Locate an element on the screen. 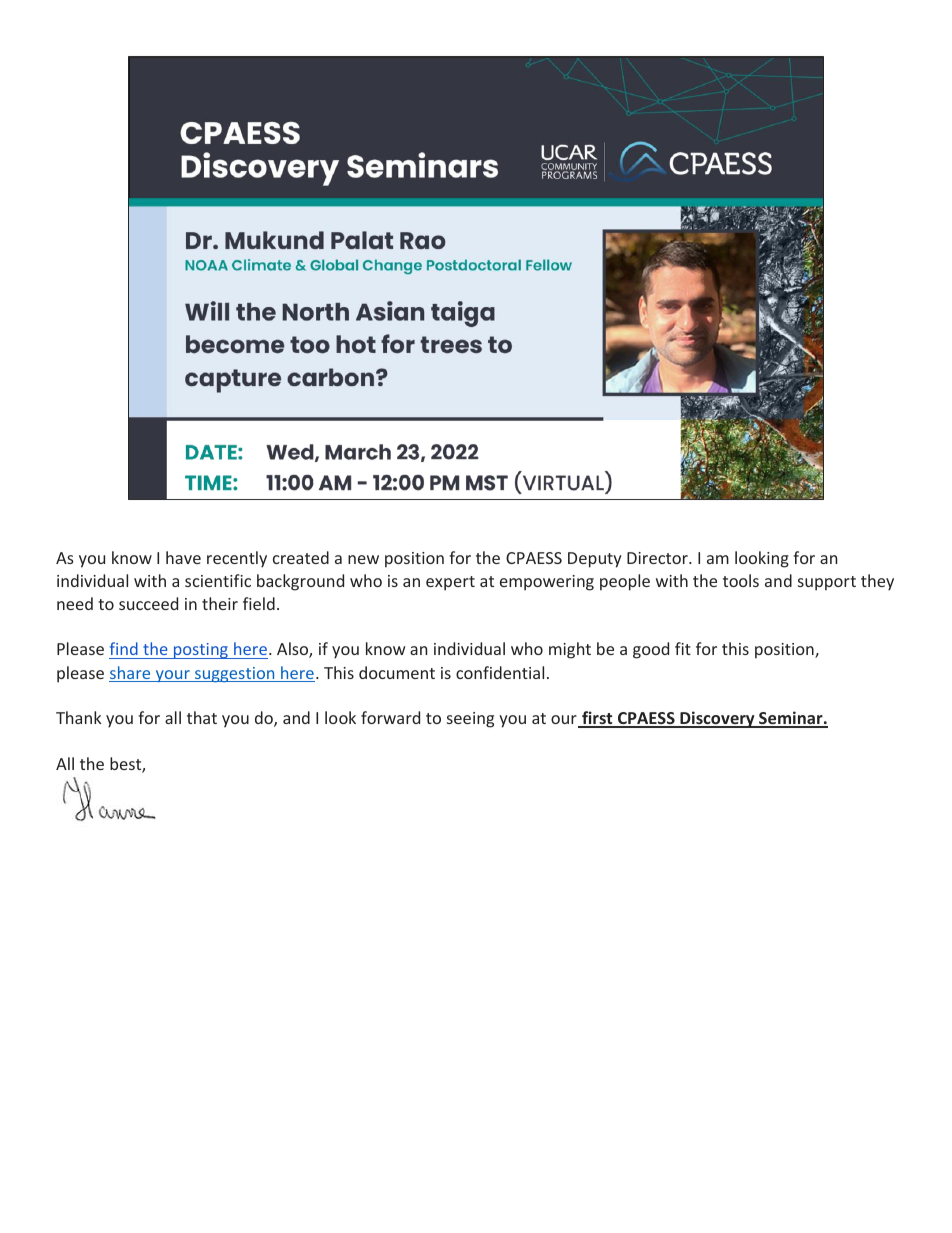  have is located at coordinates (183, 557).
